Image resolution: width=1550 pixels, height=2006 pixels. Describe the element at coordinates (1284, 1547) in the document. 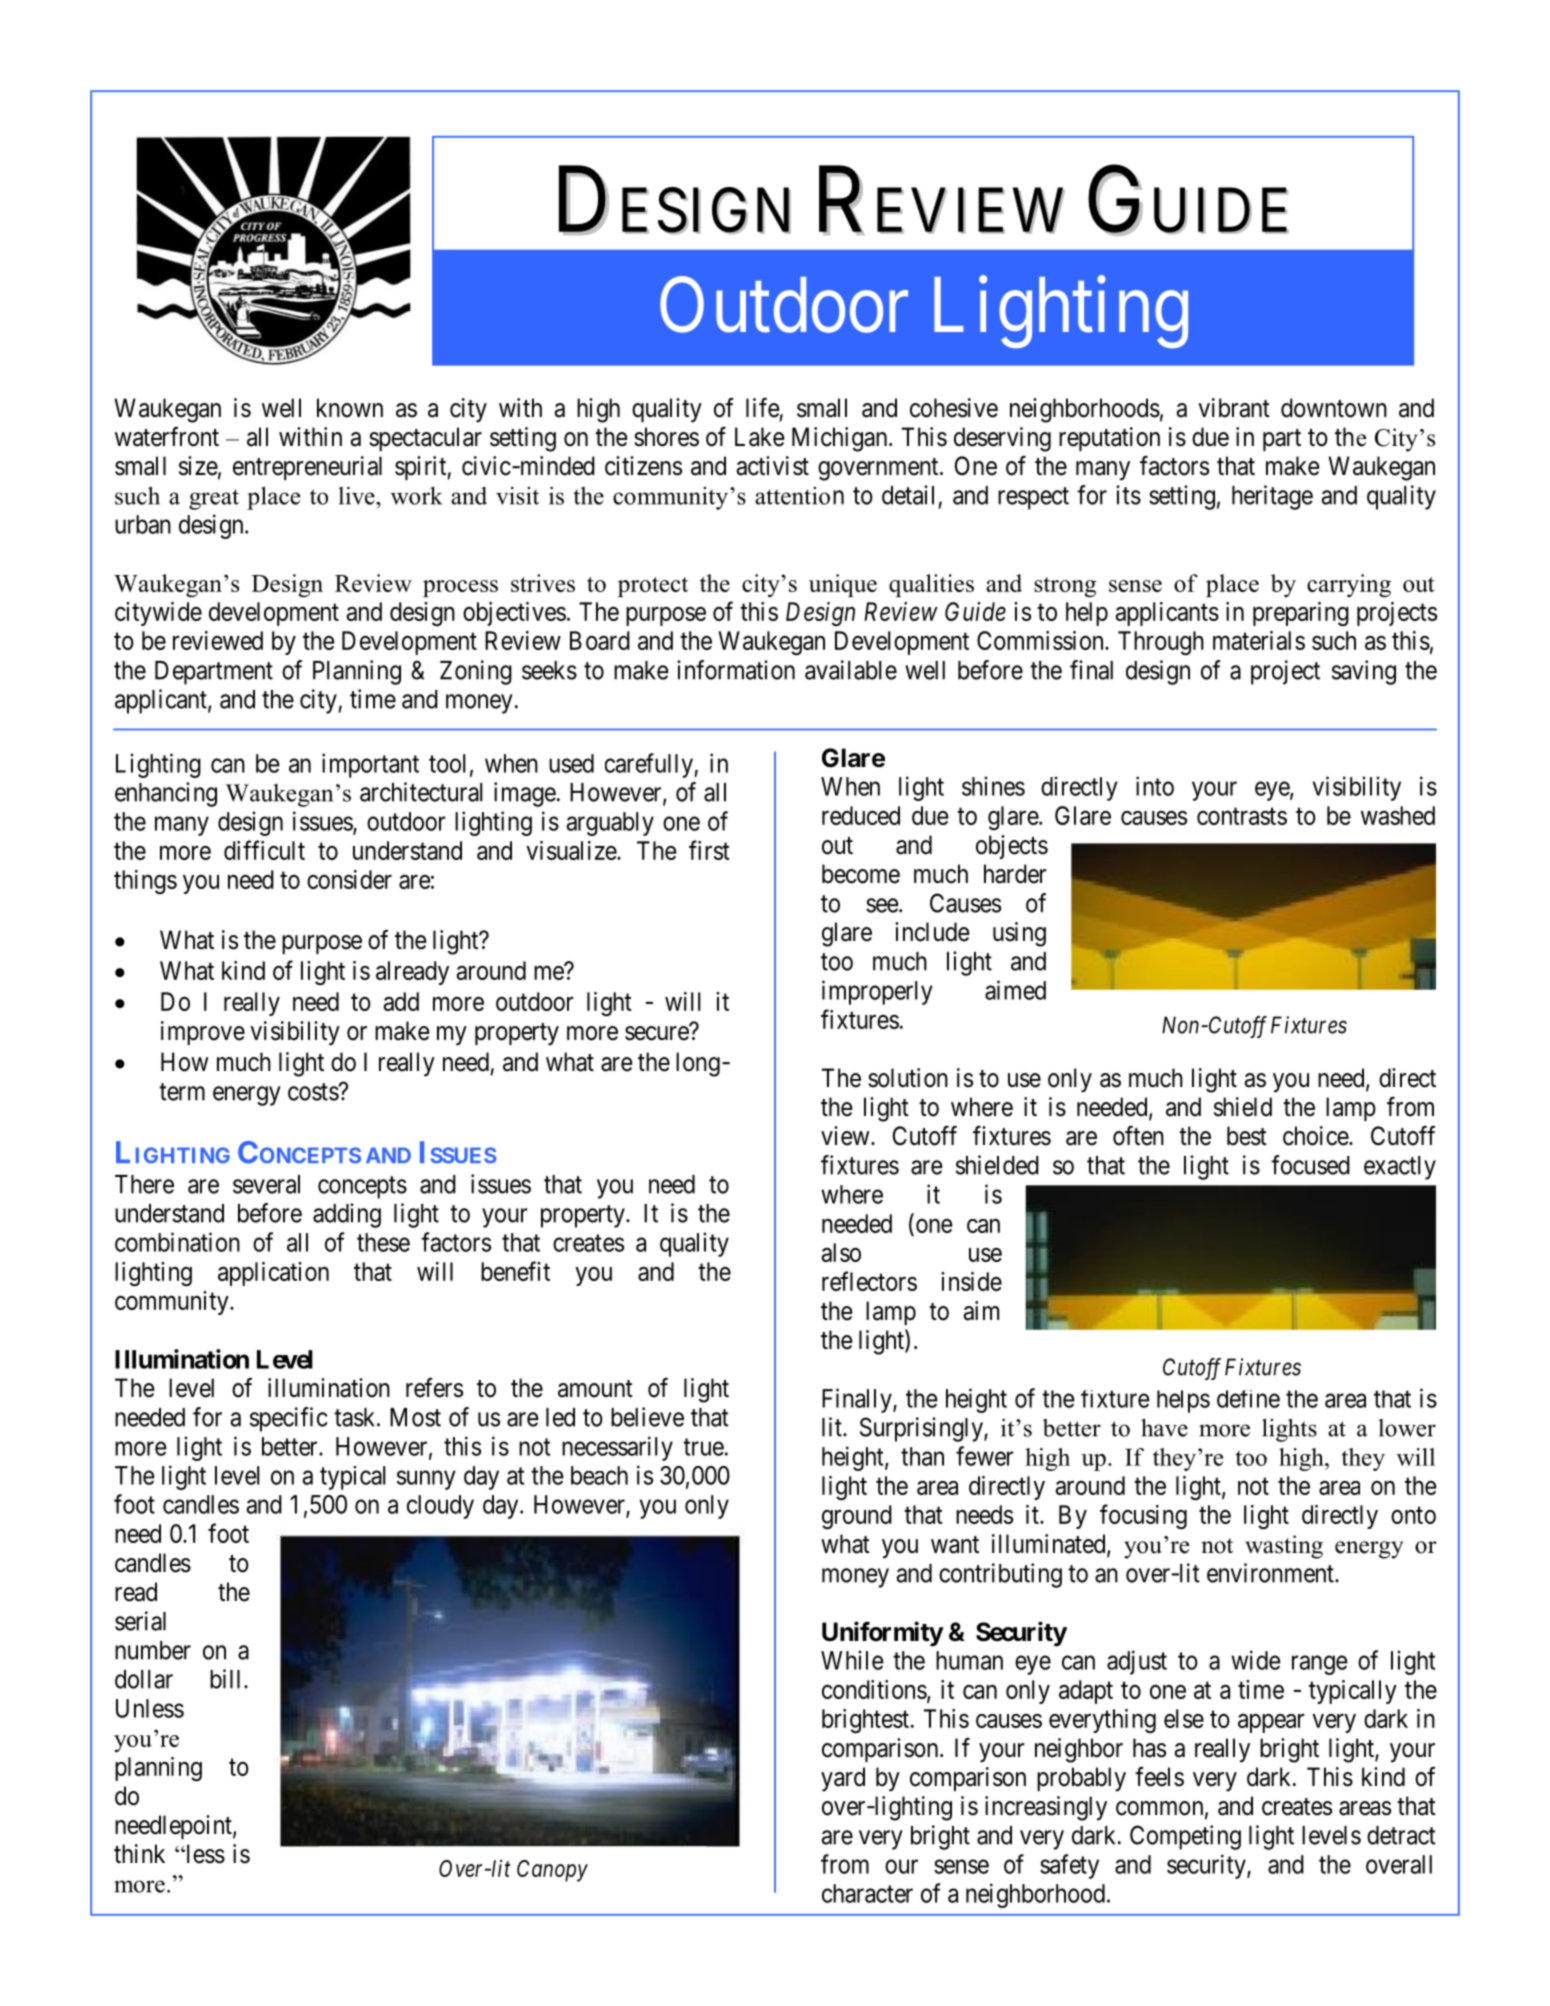

I see `wasting` at that location.
